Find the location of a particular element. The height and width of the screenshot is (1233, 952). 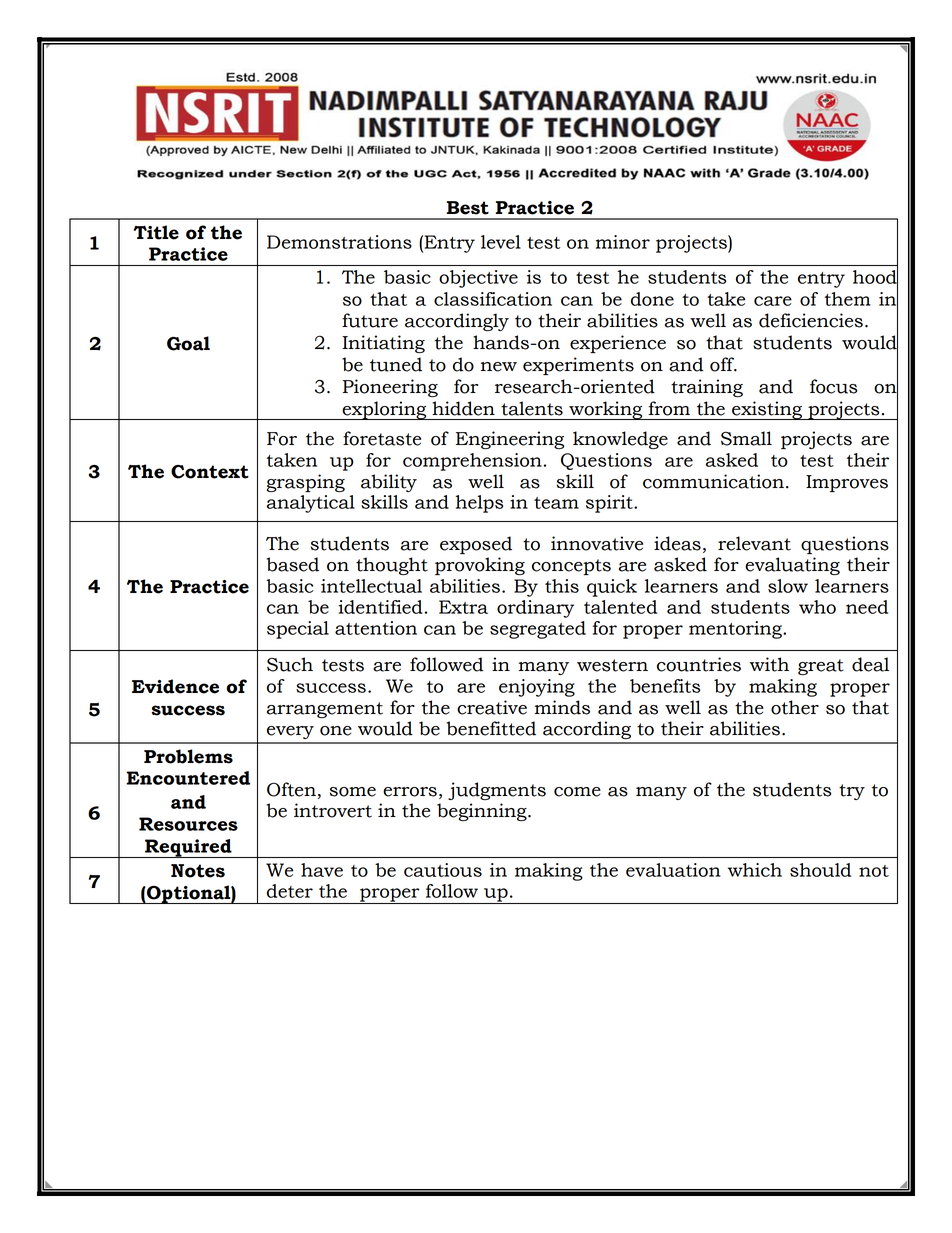

which is located at coordinates (755, 870).
